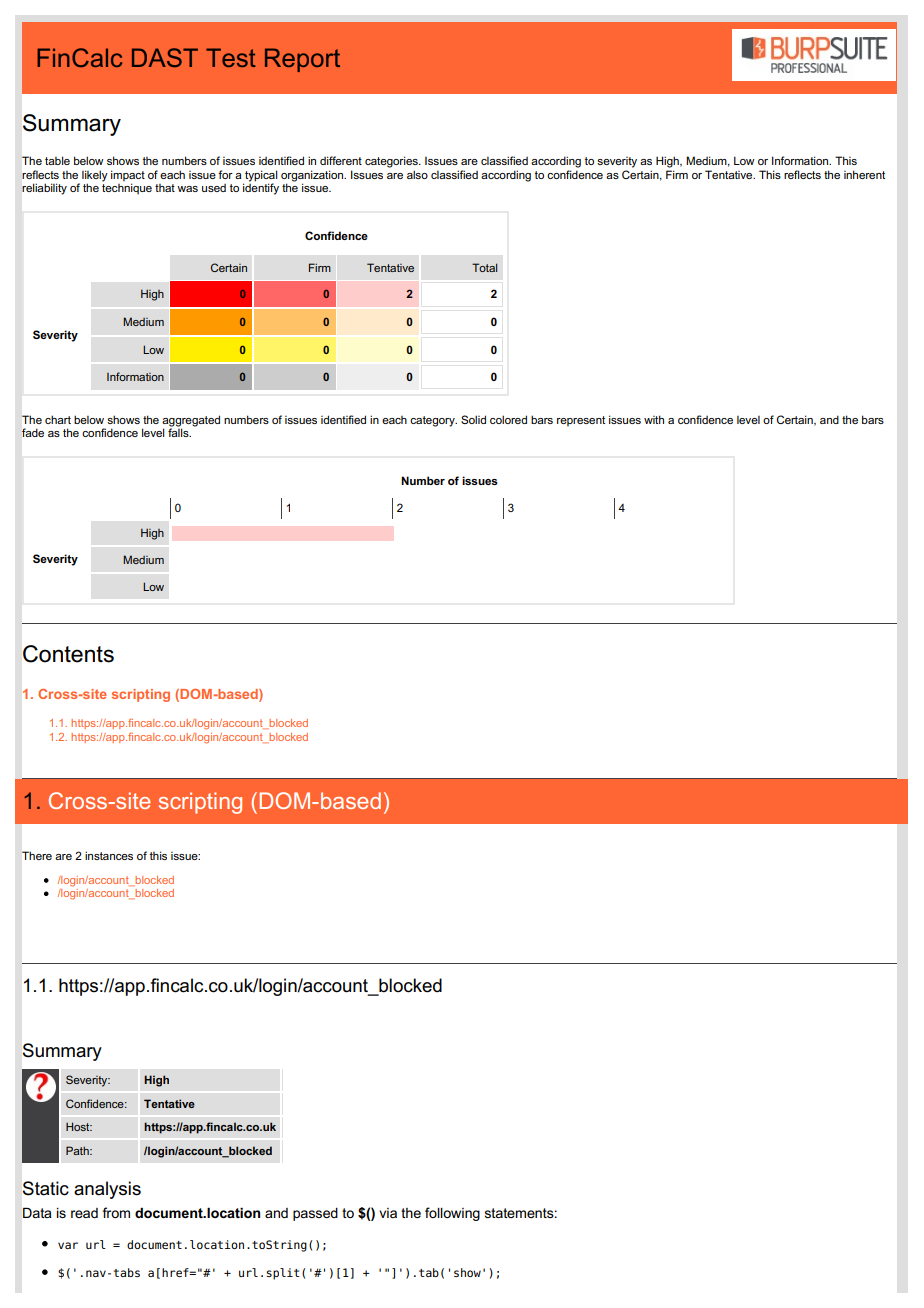 The height and width of the page is (1308, 924). Describe the element at coordinates (392, 162) in the page. I see `categories` at that location.
